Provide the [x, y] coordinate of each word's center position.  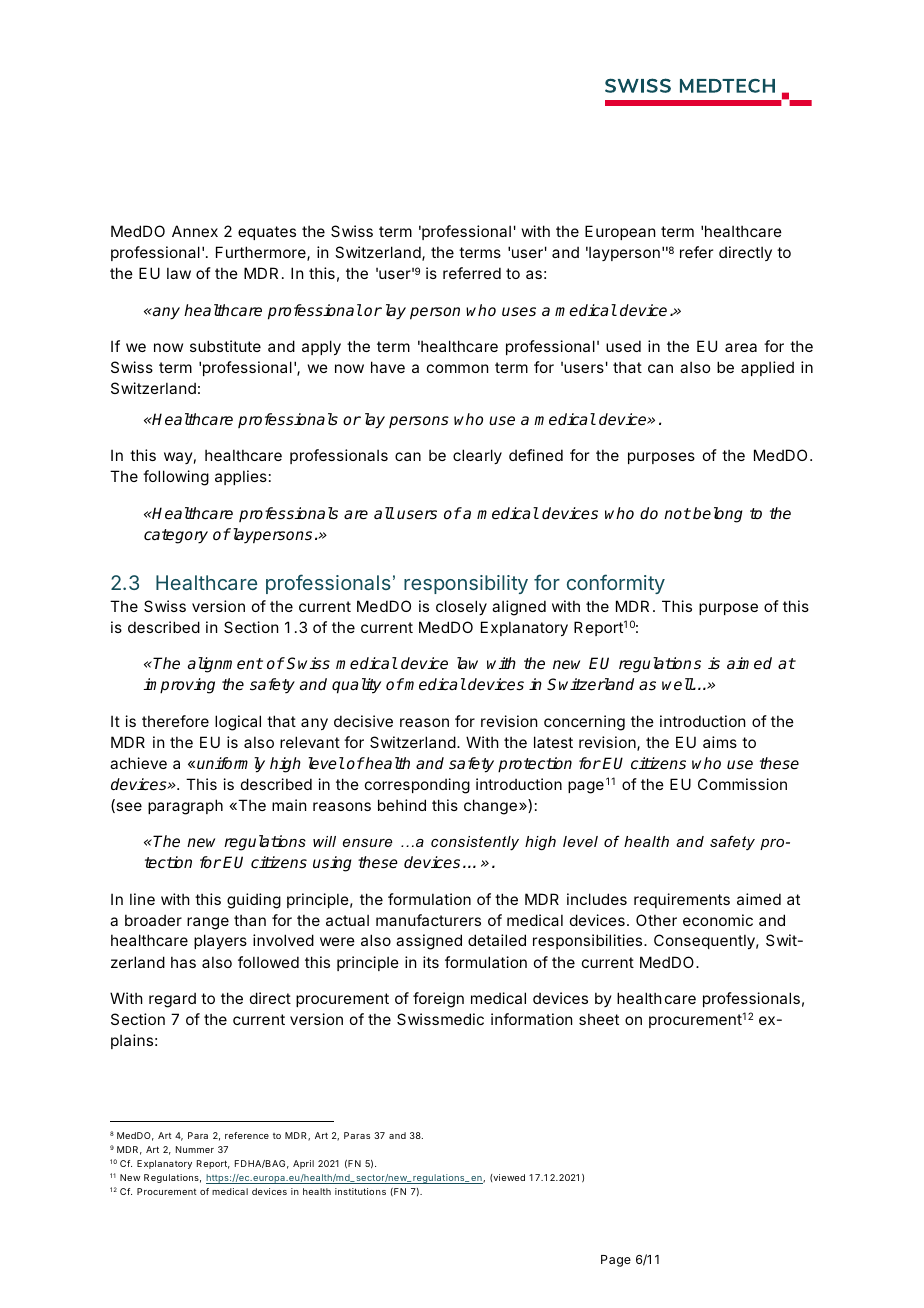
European [620, 232]
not [677, 513]
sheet [599, 1019]
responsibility [466, 584]
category [176, 536]
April [303, 1164]
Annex [195, 231]
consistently [475, 843]
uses [519, 312]
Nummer [195, 1149]
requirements [682, 900]
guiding [254, 901]
